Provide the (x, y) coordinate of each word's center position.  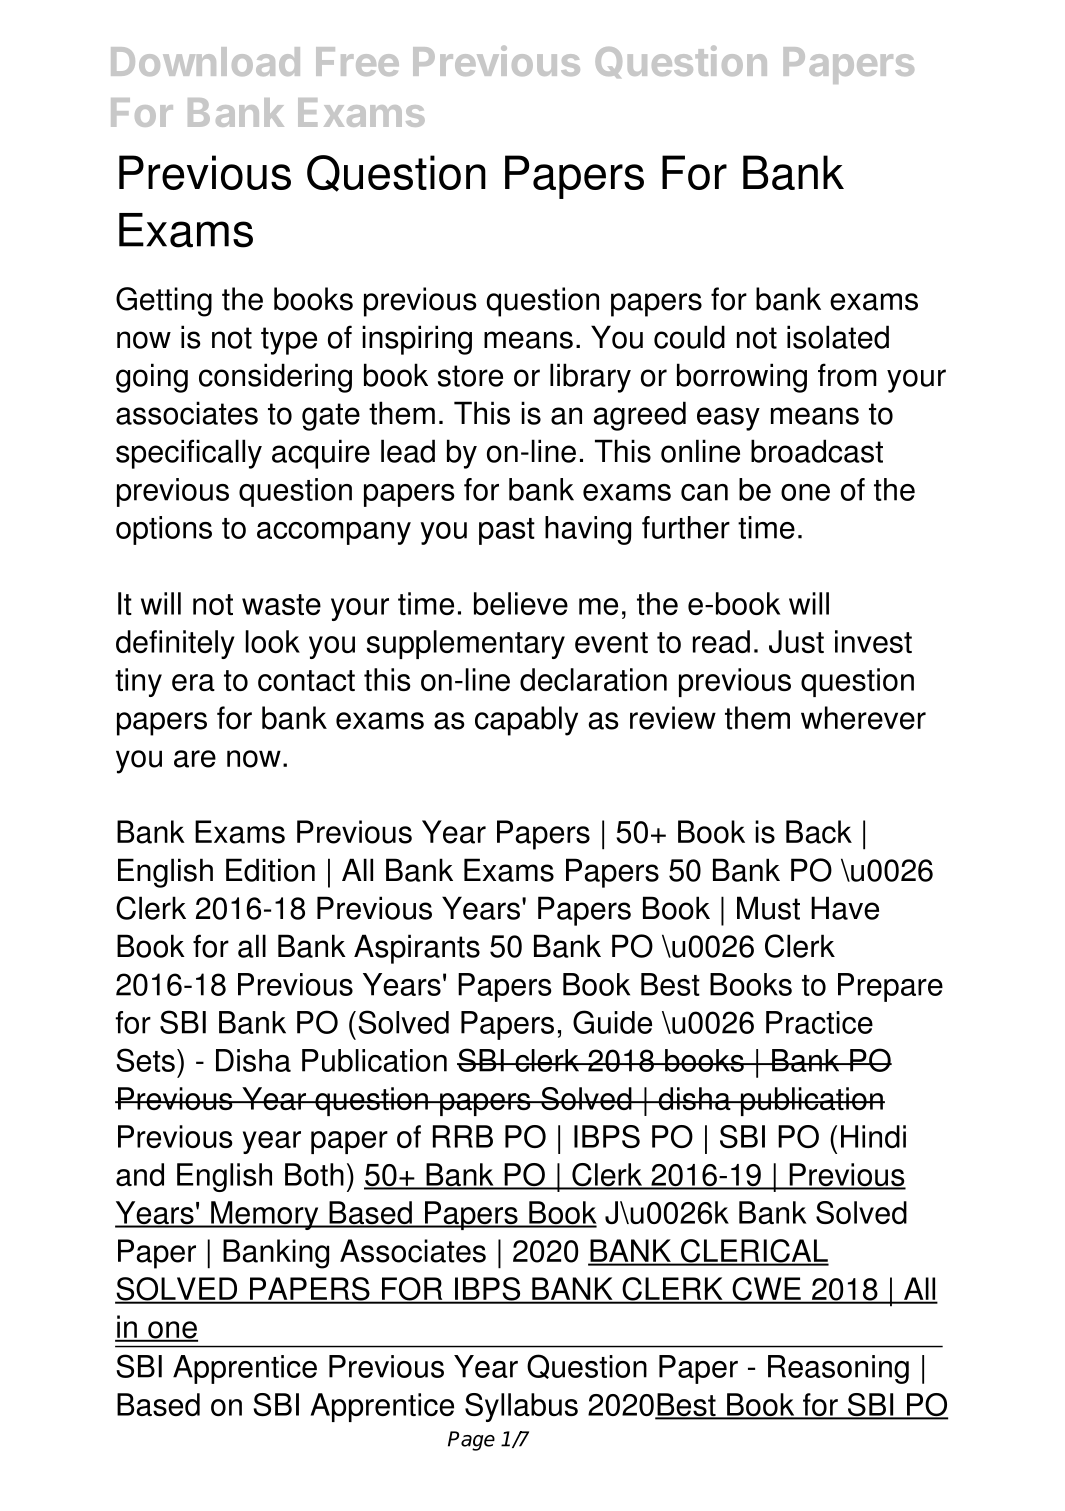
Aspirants (417, 949)
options (164, 530)
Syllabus (521, 1407)
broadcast (817, 451)
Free (357, 61)
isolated (838, 337)
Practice (819, 1022)
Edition (270, 870)
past (507, 531)
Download (205, 61)
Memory (265, 1215)
